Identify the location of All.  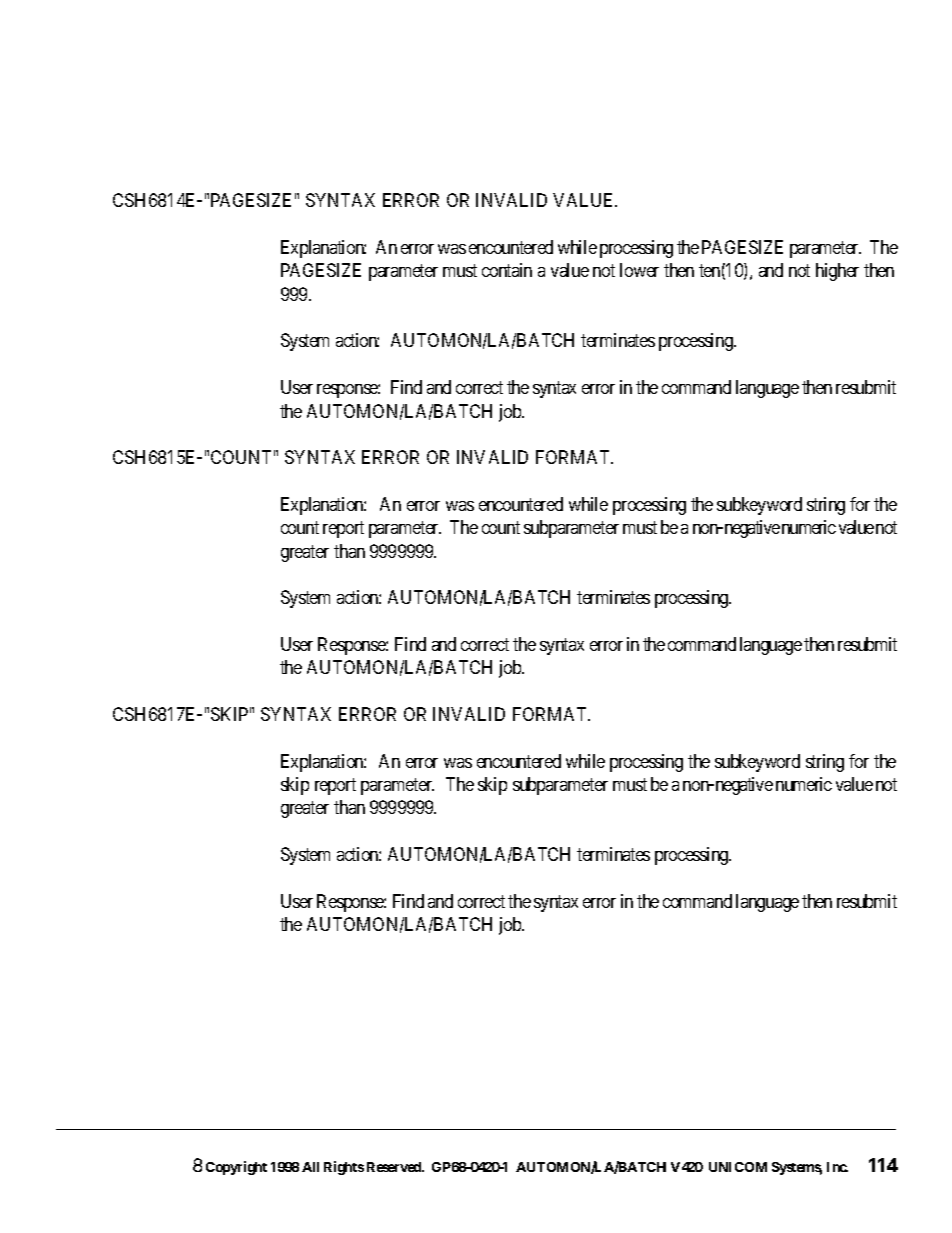
(310, 1167).
